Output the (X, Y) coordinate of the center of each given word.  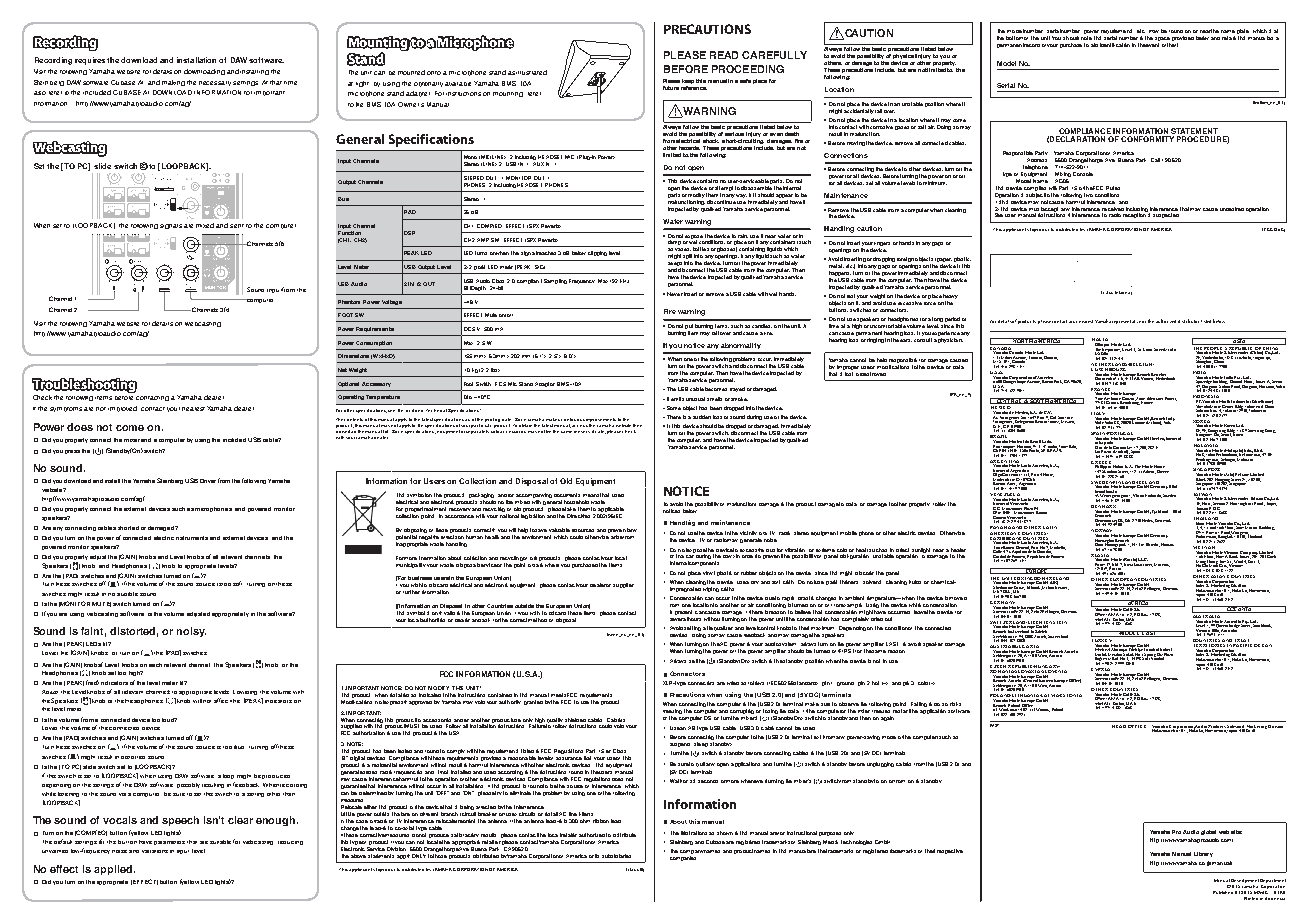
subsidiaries (616, 856)
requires (90, 61)
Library (1203, 854)
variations (155, 851)
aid (1094, 45)
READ (724, 55)
